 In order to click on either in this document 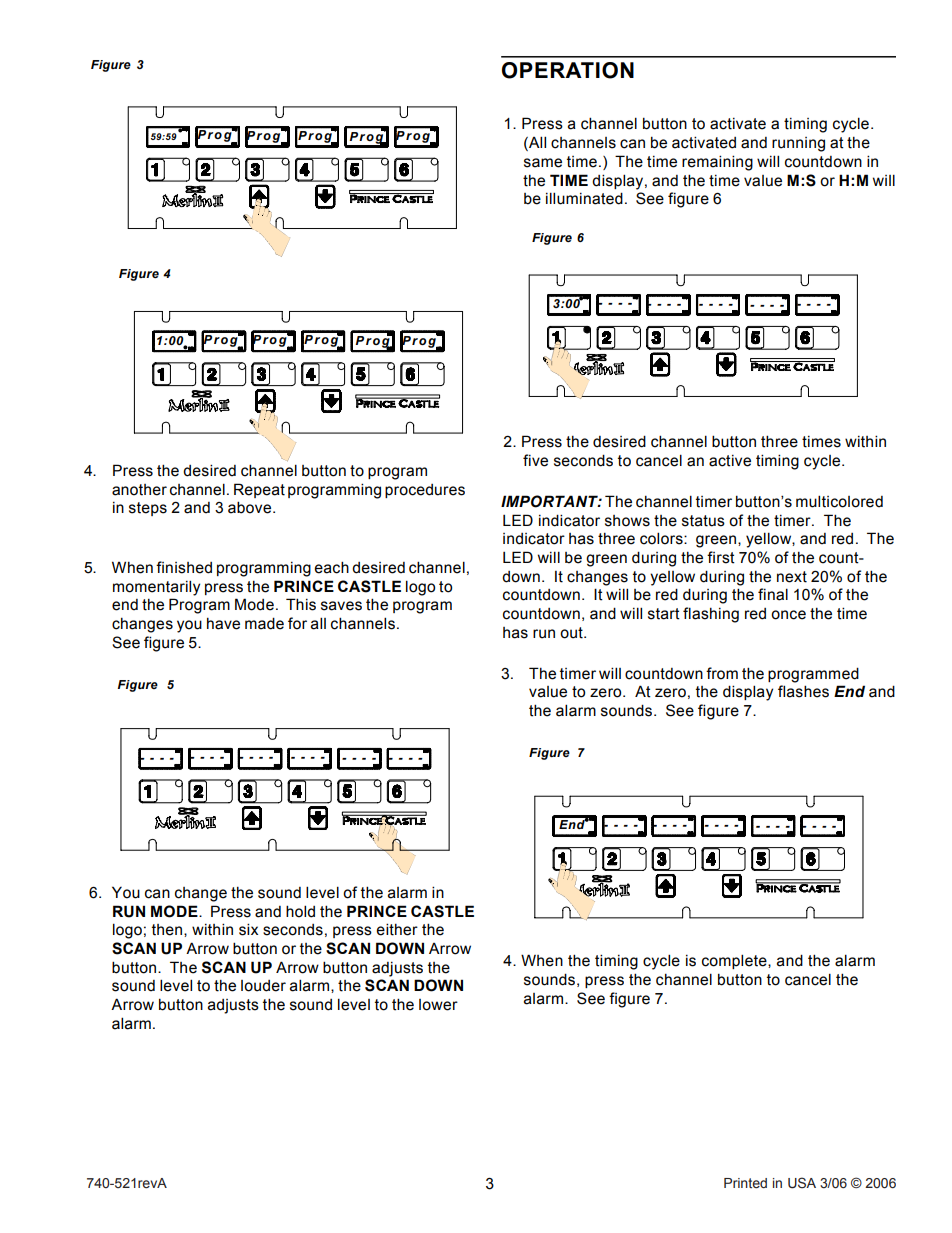, I will do `click(397, 929)`.
